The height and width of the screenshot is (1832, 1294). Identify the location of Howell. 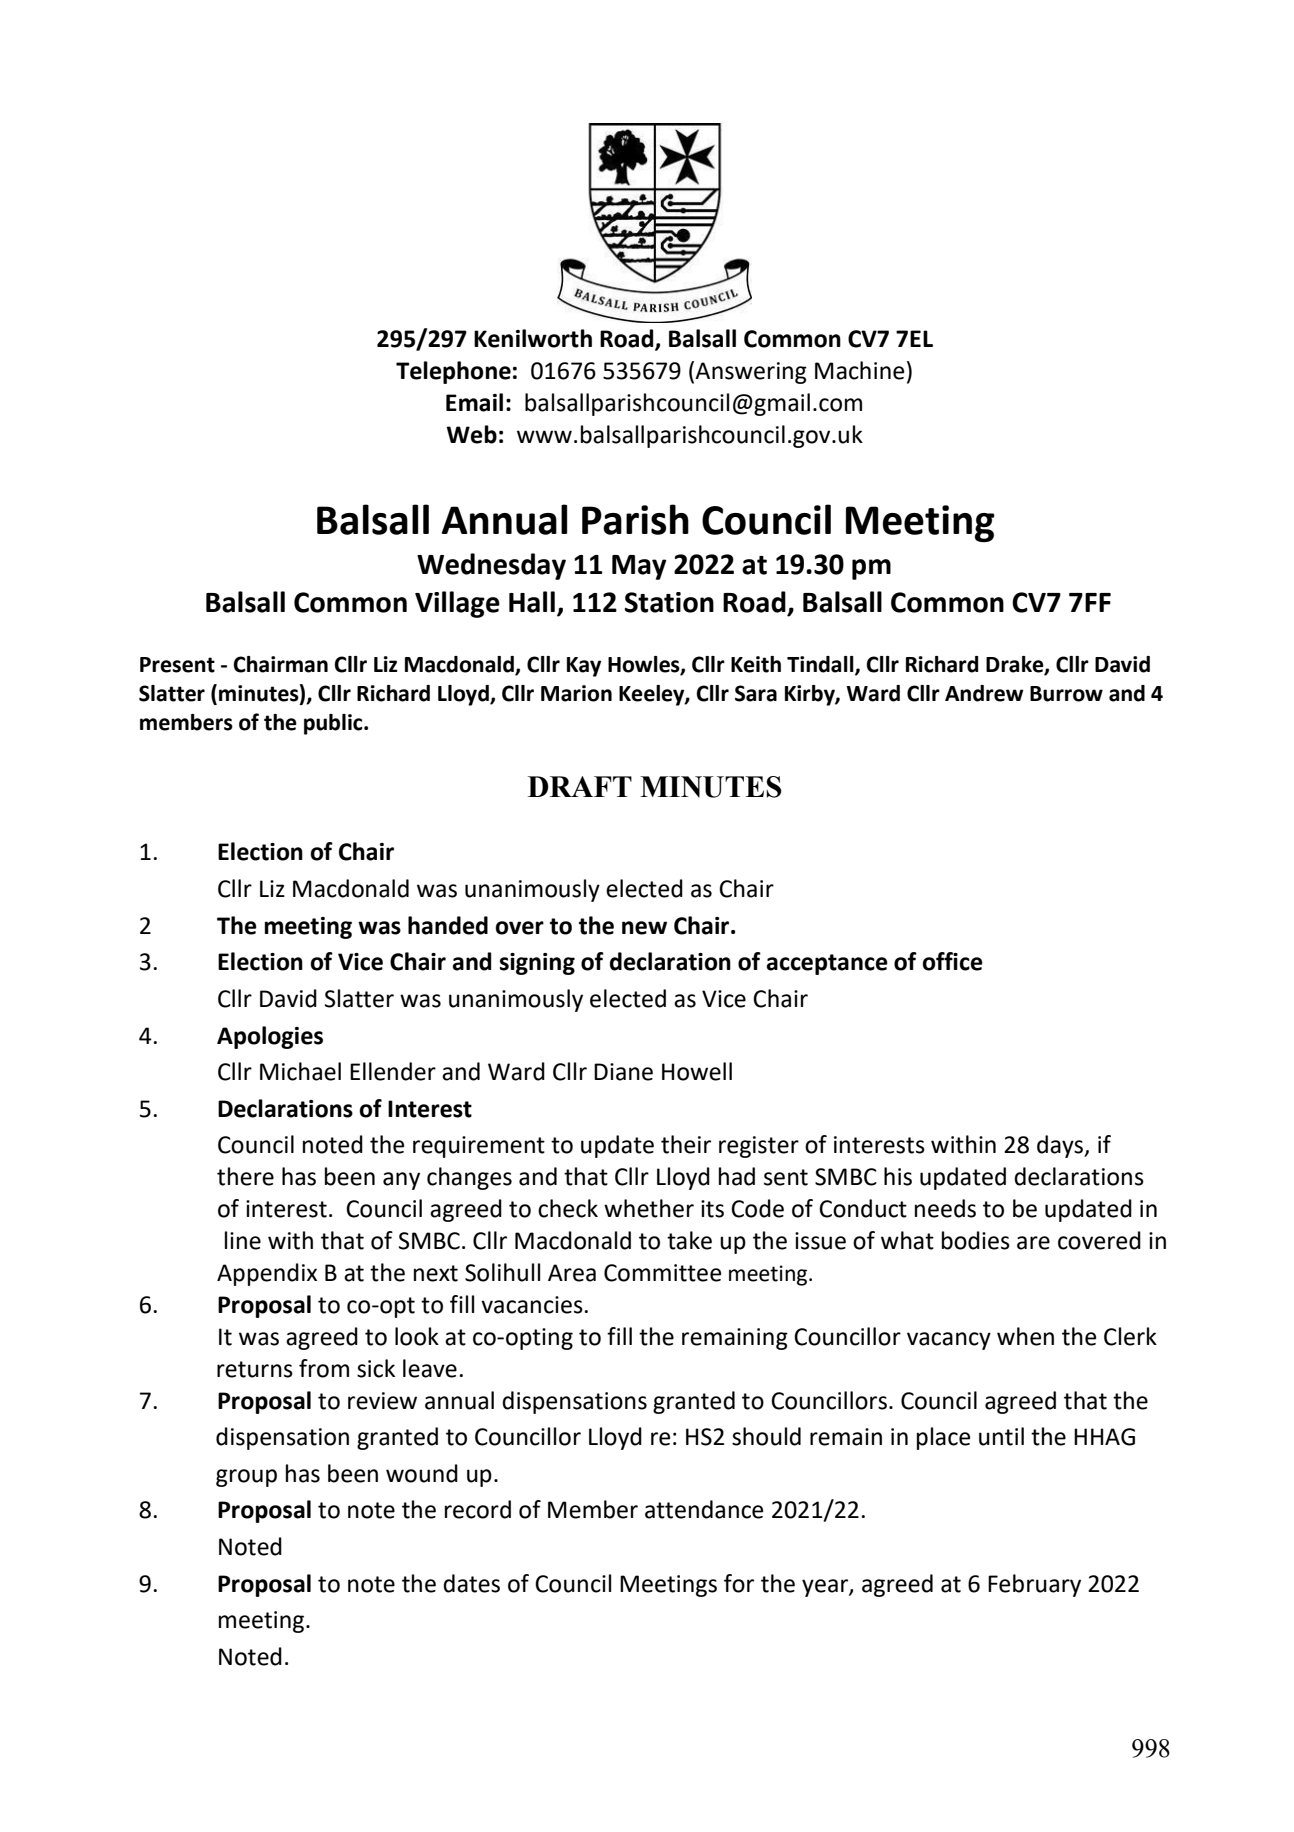
(697, 1071).
